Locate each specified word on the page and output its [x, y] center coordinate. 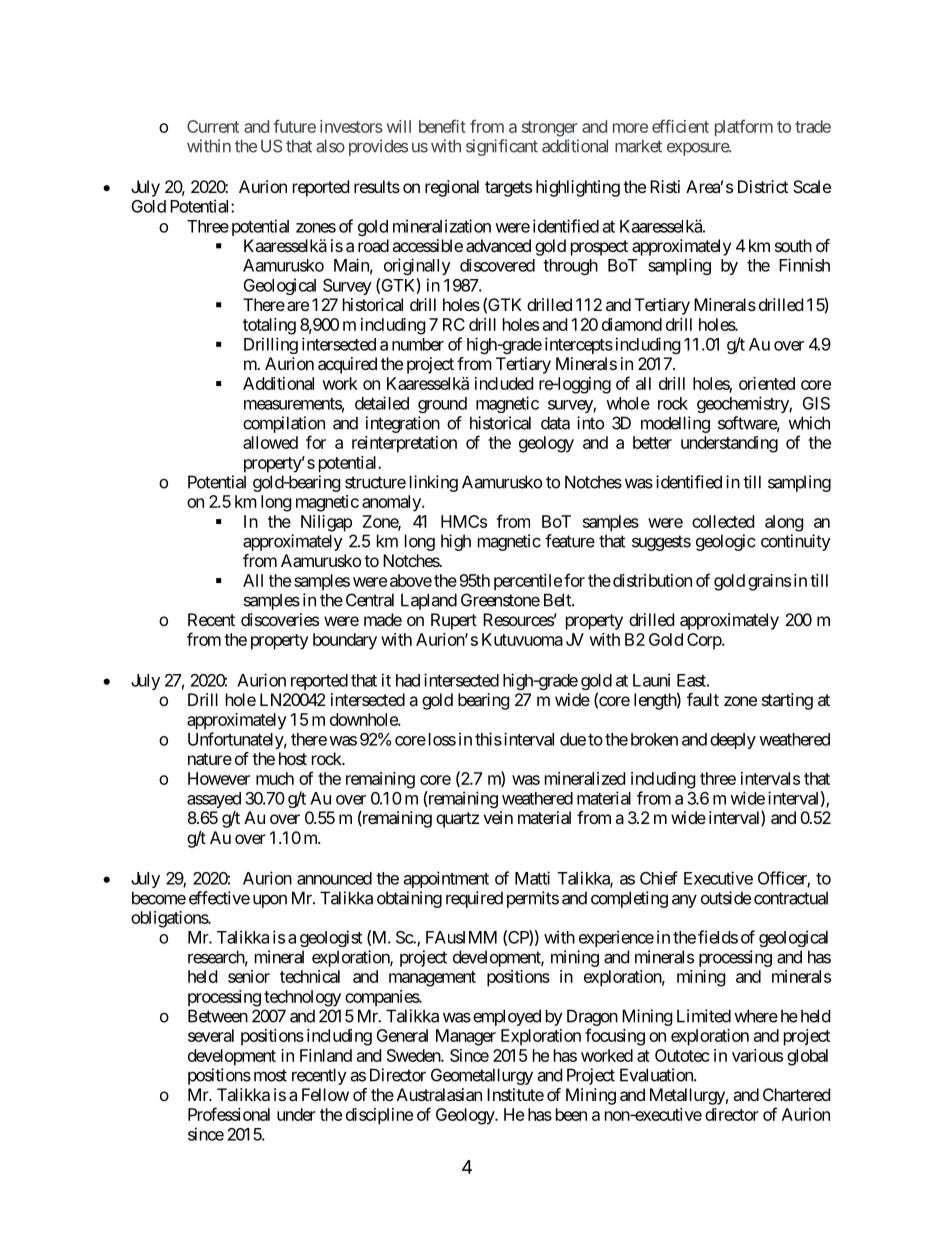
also [330, 146]
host [293, 758]
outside [726, 898]
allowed [270, 442]
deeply [733, 741]
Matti [532, 878]
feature [570, 541]
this [488, 739]
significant [502, 147]
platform [744, 128]
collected [723, 521]
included [504, 383]
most [270, 1075]
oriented [767, 383]
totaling [269, 326]
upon [270, 901]
